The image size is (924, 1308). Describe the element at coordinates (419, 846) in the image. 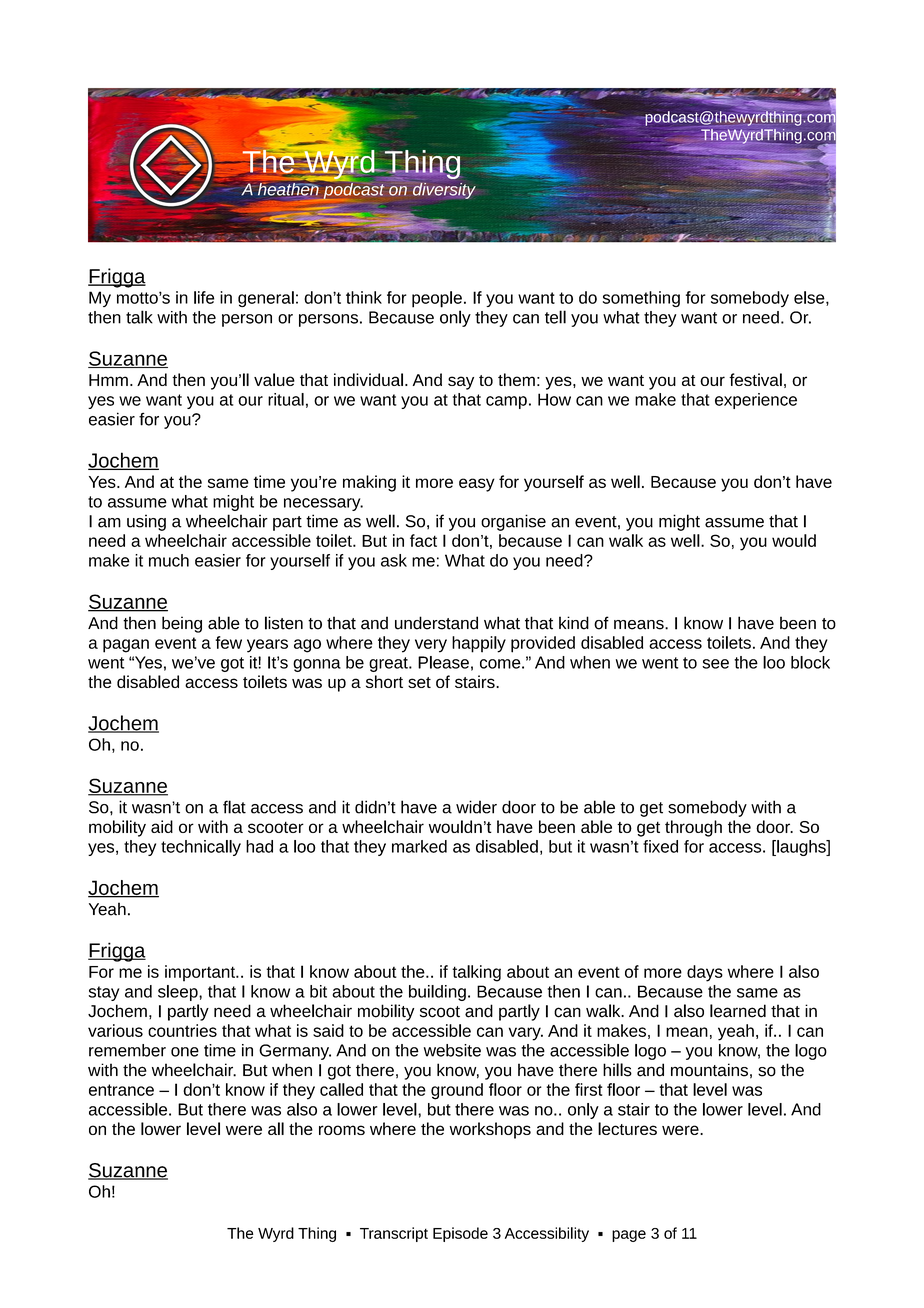

I see `marked` at that location.
